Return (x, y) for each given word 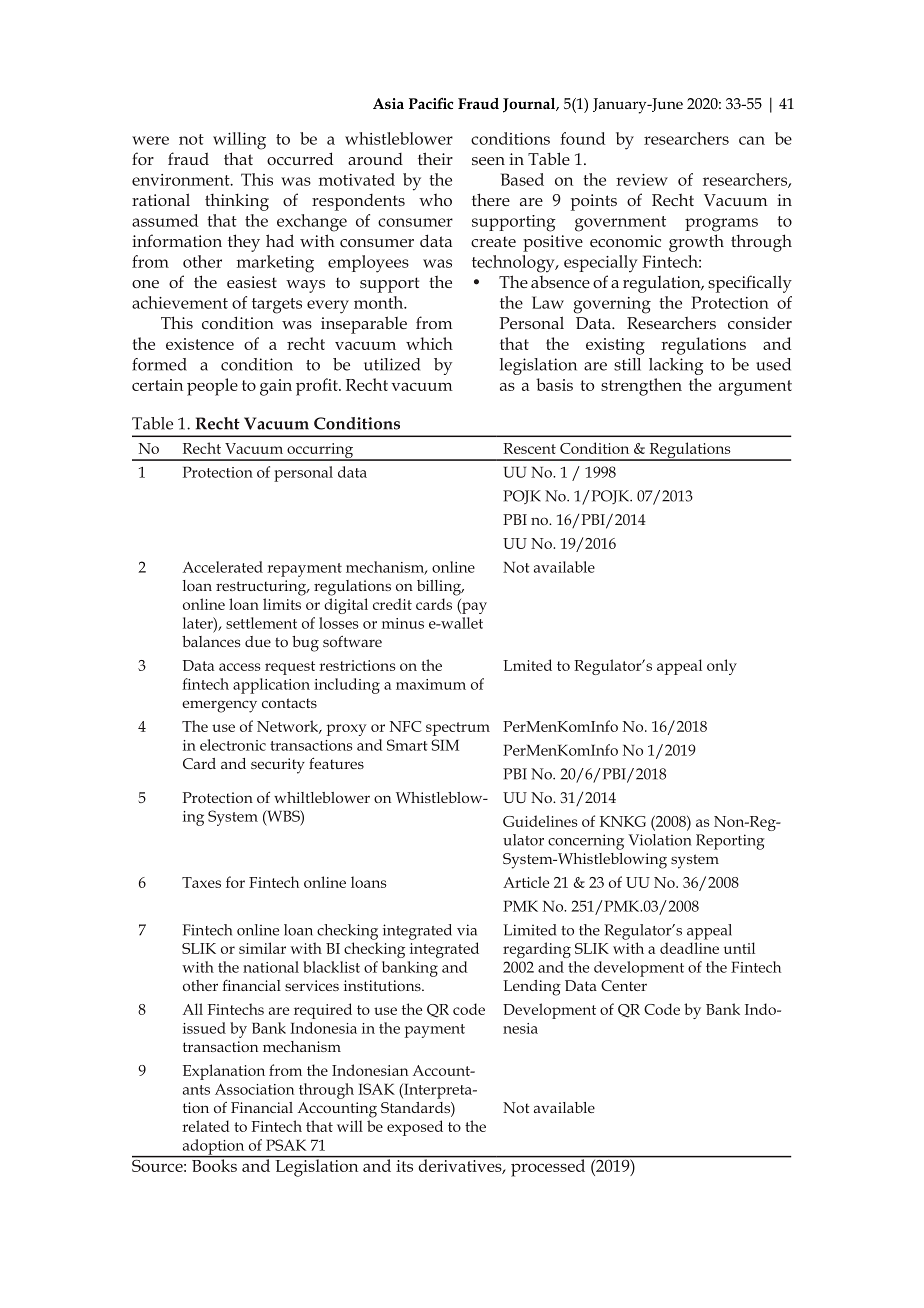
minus (403, 623)
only (722, 667)
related (206, 1126)
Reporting (730, 842)
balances (211, 641)
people (212, 387)
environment (182, 180)
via (467, 930)
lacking (676, 366)
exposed (415, 1128)
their (435, 158)
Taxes (201, 882)
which (429, 343)
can (752, 140)
